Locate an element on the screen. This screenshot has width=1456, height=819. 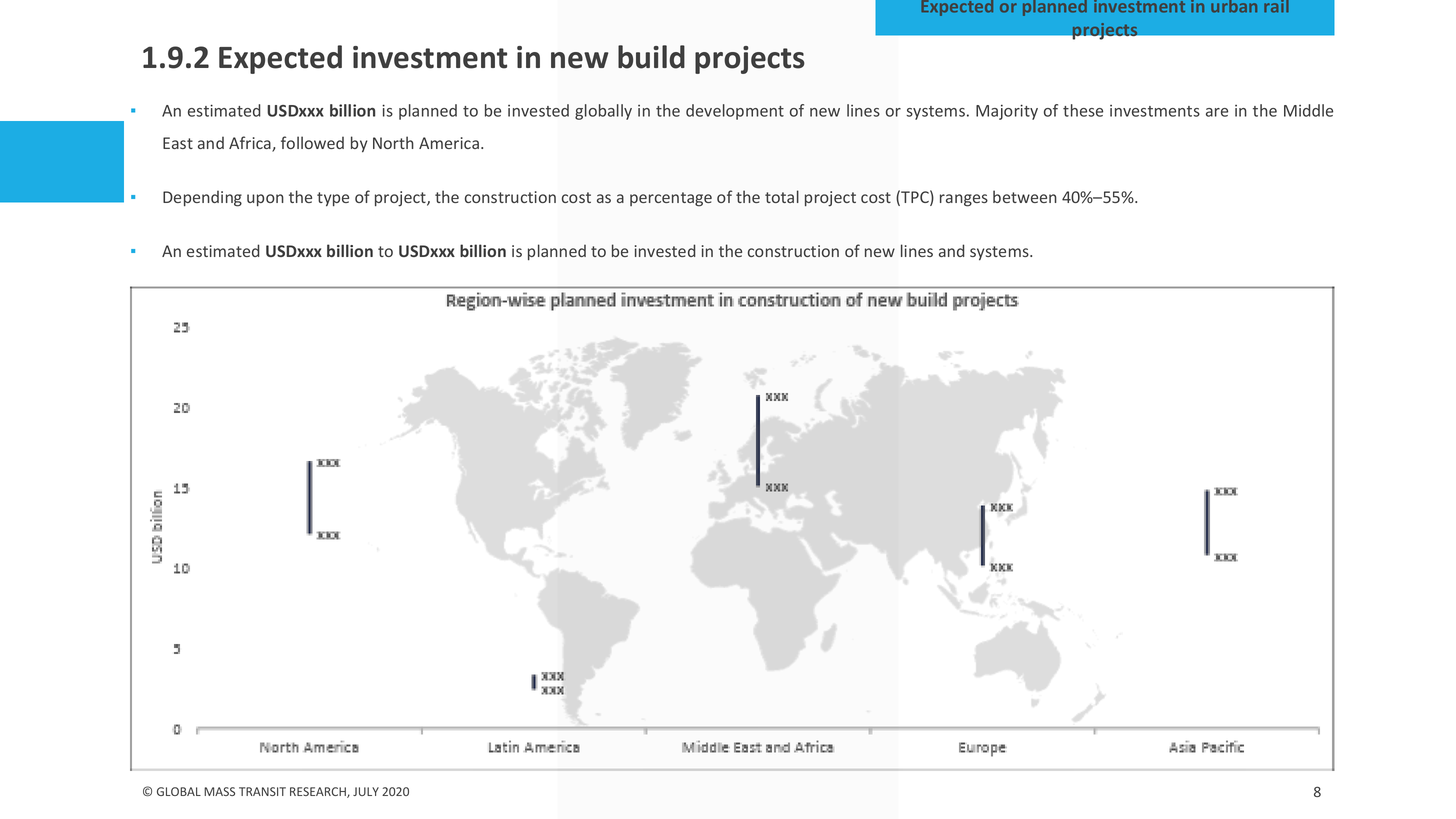
build is located at coordinates (651, 57).
